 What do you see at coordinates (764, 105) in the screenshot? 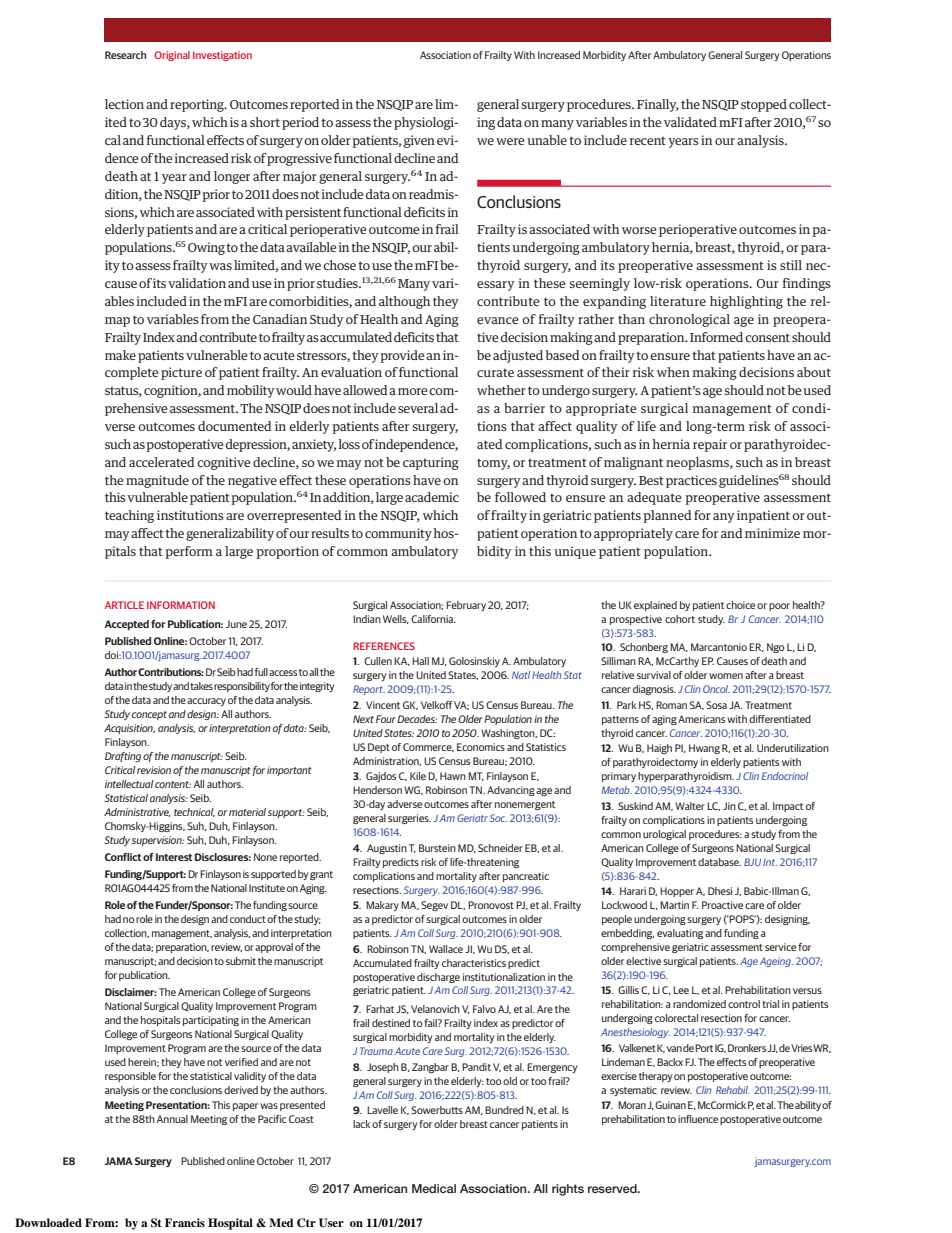
I see `stopped` at bounding box center [764, 105].
